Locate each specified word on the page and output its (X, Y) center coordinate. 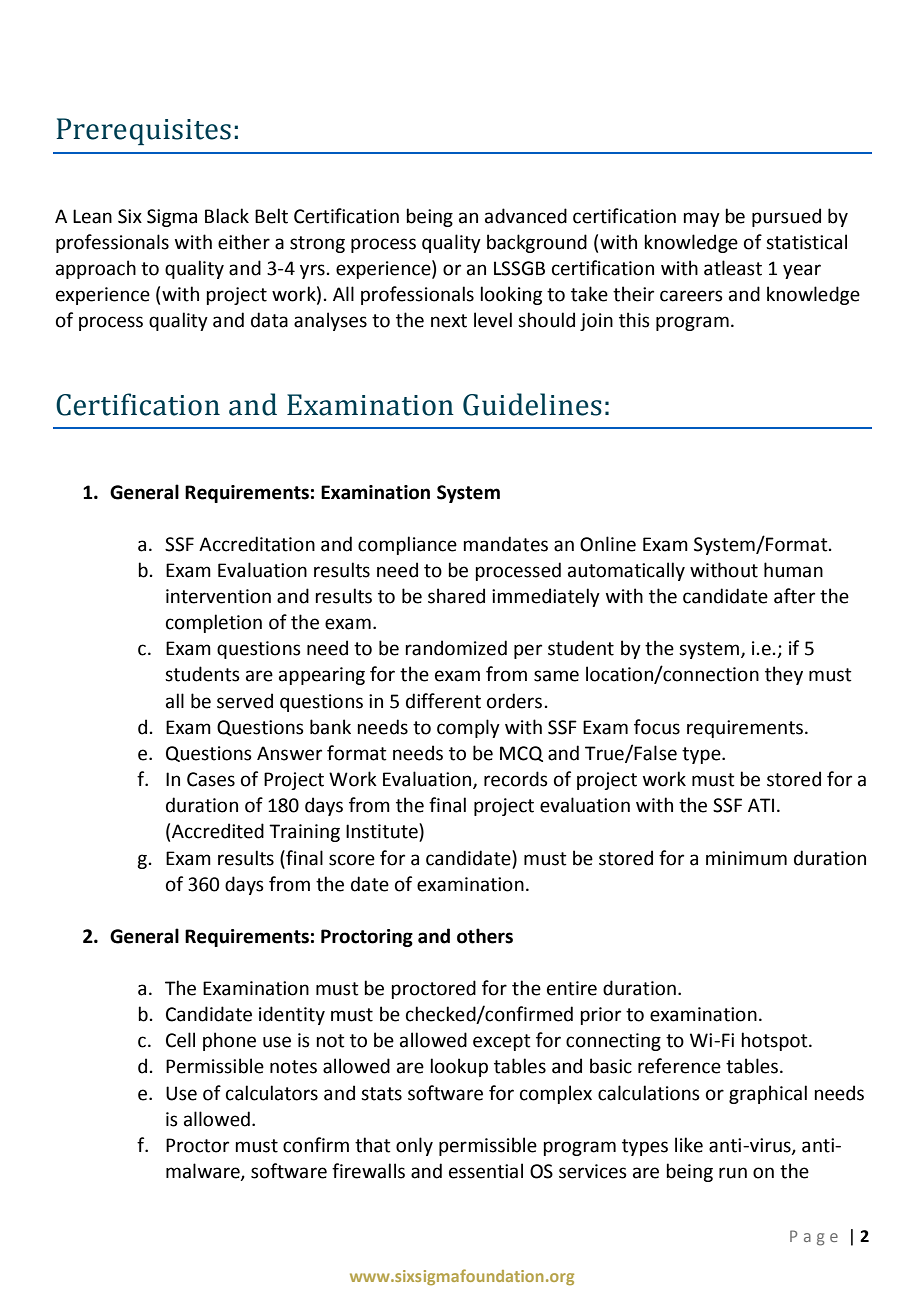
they (784, 675)
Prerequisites (144, 131)
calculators (272, 1093)
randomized (456, 648)
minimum (746, 858)
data (269, 320)
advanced (526, 216)
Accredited (218, 831)
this (634, 320)
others (485, 936)
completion (214, 623)
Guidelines (532, 404)
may (701, 219)
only (414, 1146)
